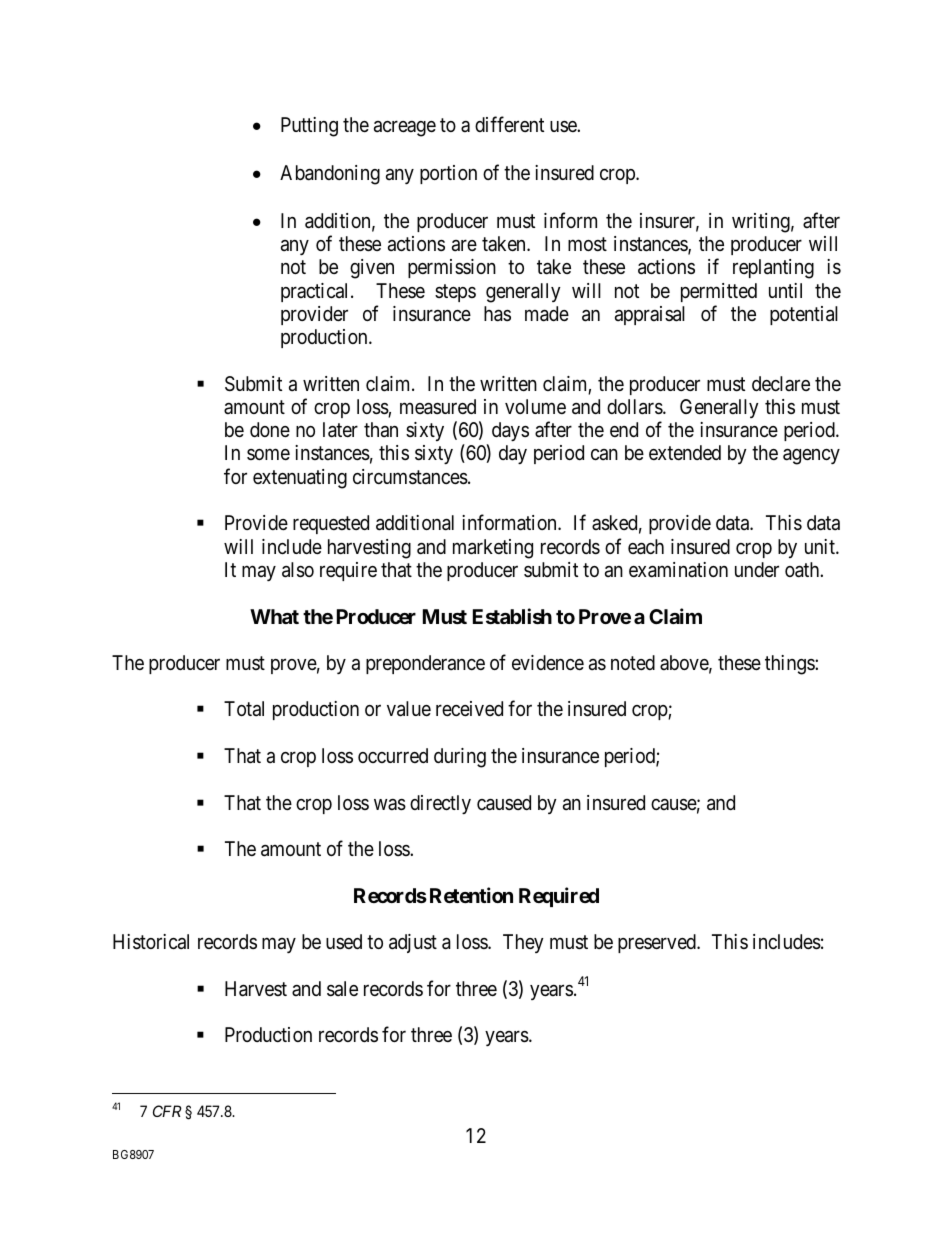 This screenshot has height=1233, width=952. Describe the element at coordinates (270, 429) in the screenshot. I see `done` at that location.
